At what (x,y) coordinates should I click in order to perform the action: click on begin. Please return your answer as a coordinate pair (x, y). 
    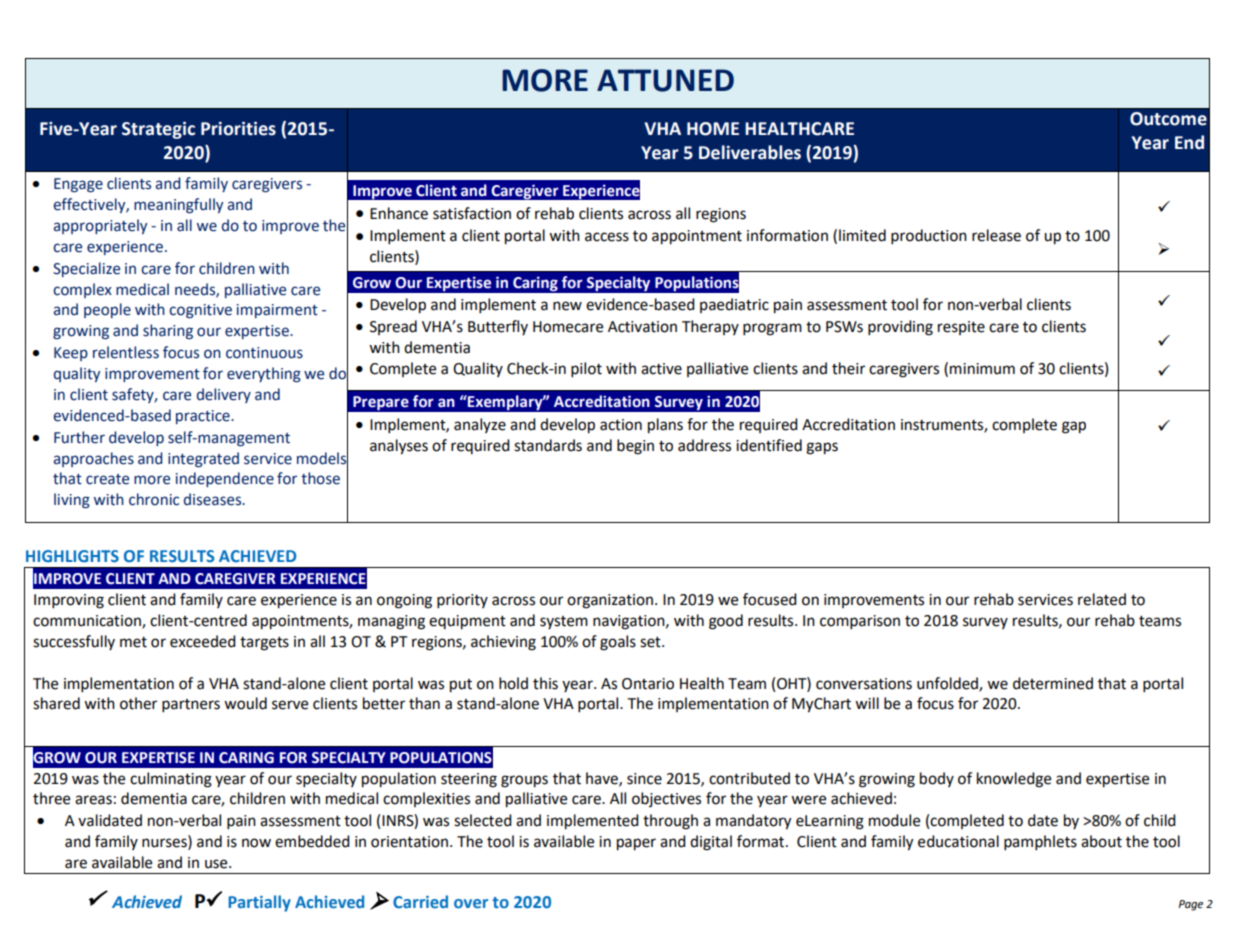
    Looking at the image, I should click on (635, 447).
